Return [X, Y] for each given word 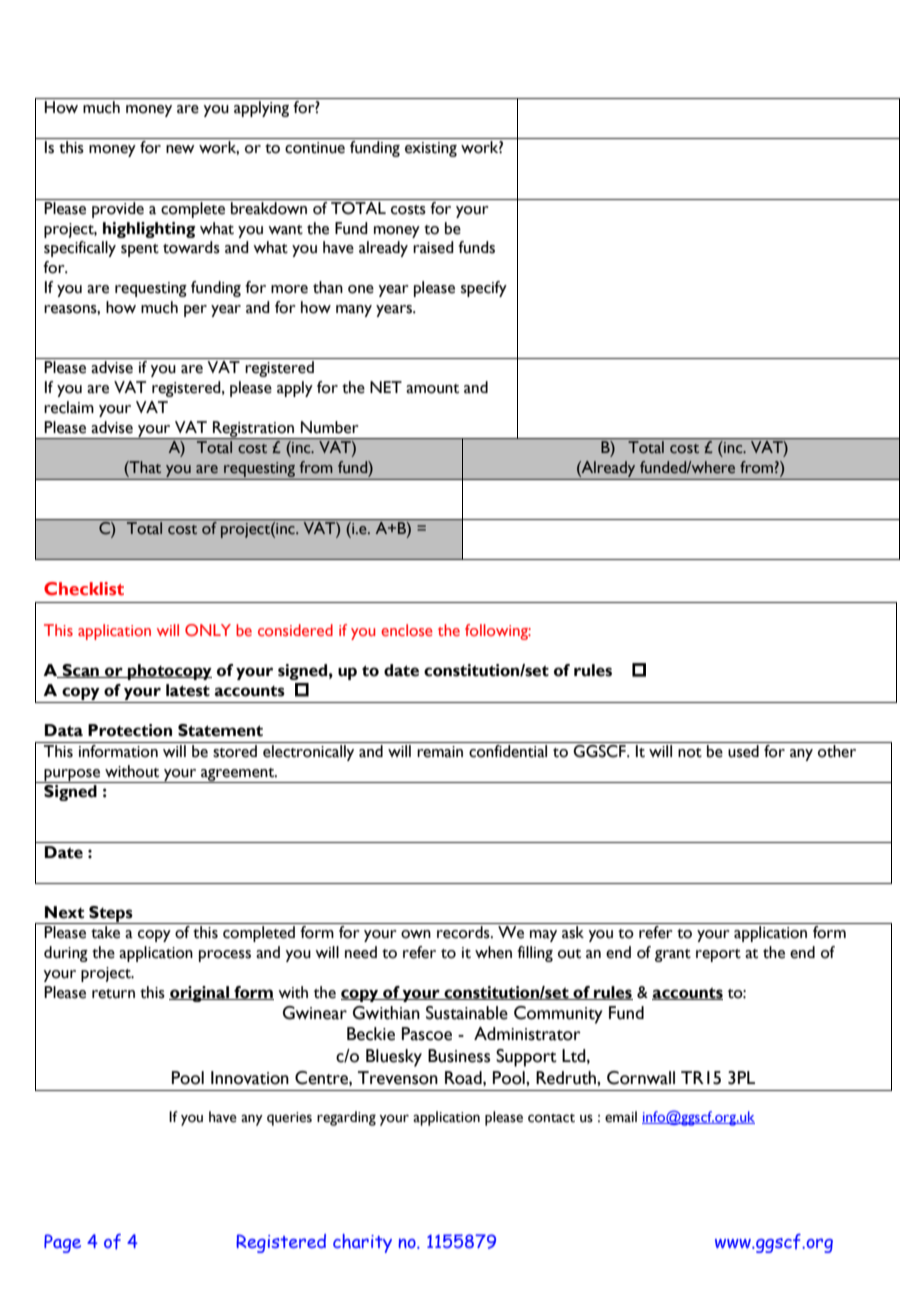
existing [431, 149]
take [105, 932]
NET [386, 387]
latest [188, 690]
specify [484, 289]
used [743, 751]
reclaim [69, 407]
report [718, 955]
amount [432, 389]
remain [440, 752]
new [180, 149]
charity [362, 1243]
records [464, 932]
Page [62, 1243]
